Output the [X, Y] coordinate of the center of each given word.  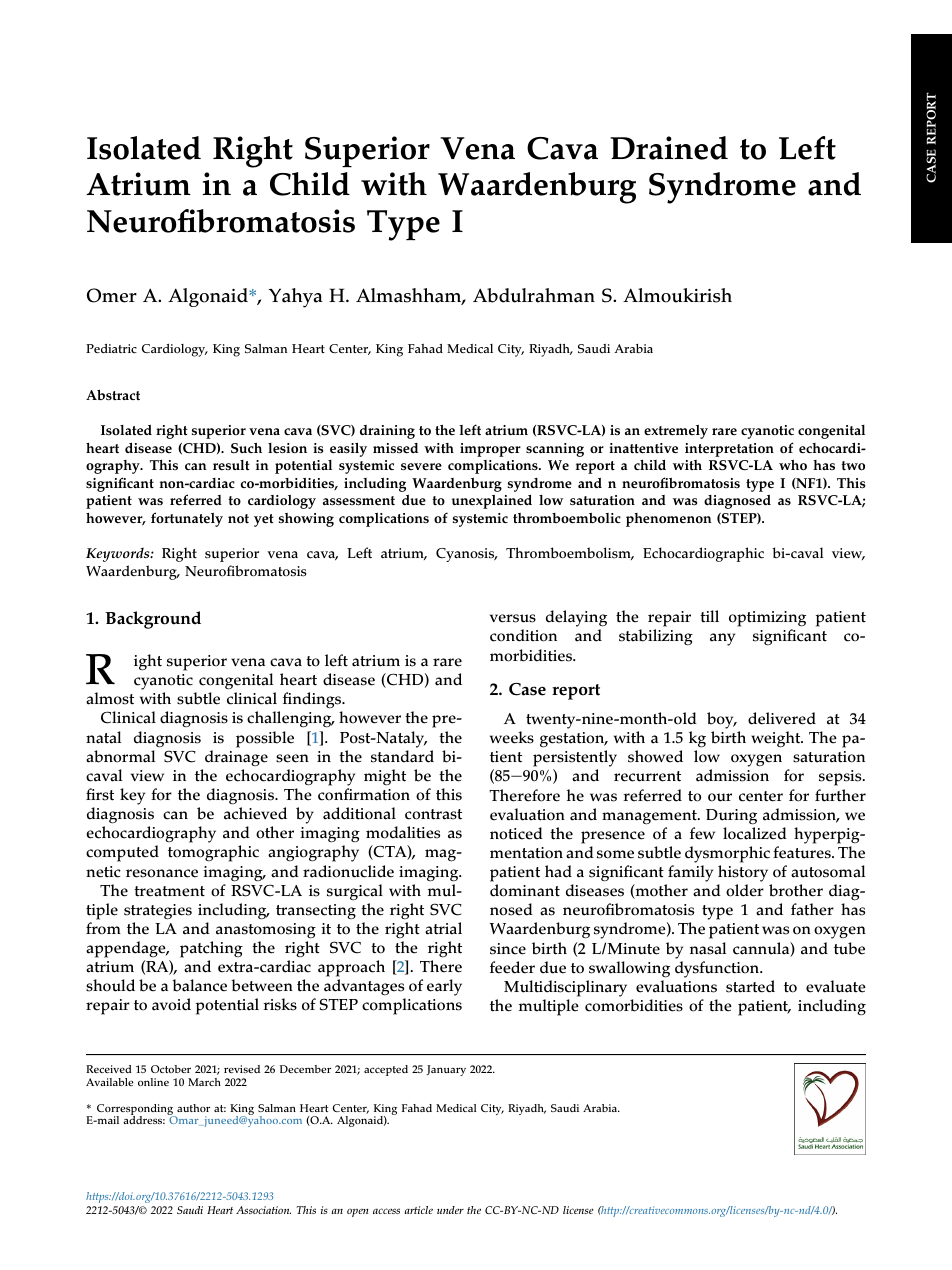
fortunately [187, 519]
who [793, 465]
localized [755, 833]
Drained [669, 148]
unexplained [492, 501]
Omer [112, 295]
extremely [676, 432]
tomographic [213, 853]
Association [263, 1210]
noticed [516, 833]
